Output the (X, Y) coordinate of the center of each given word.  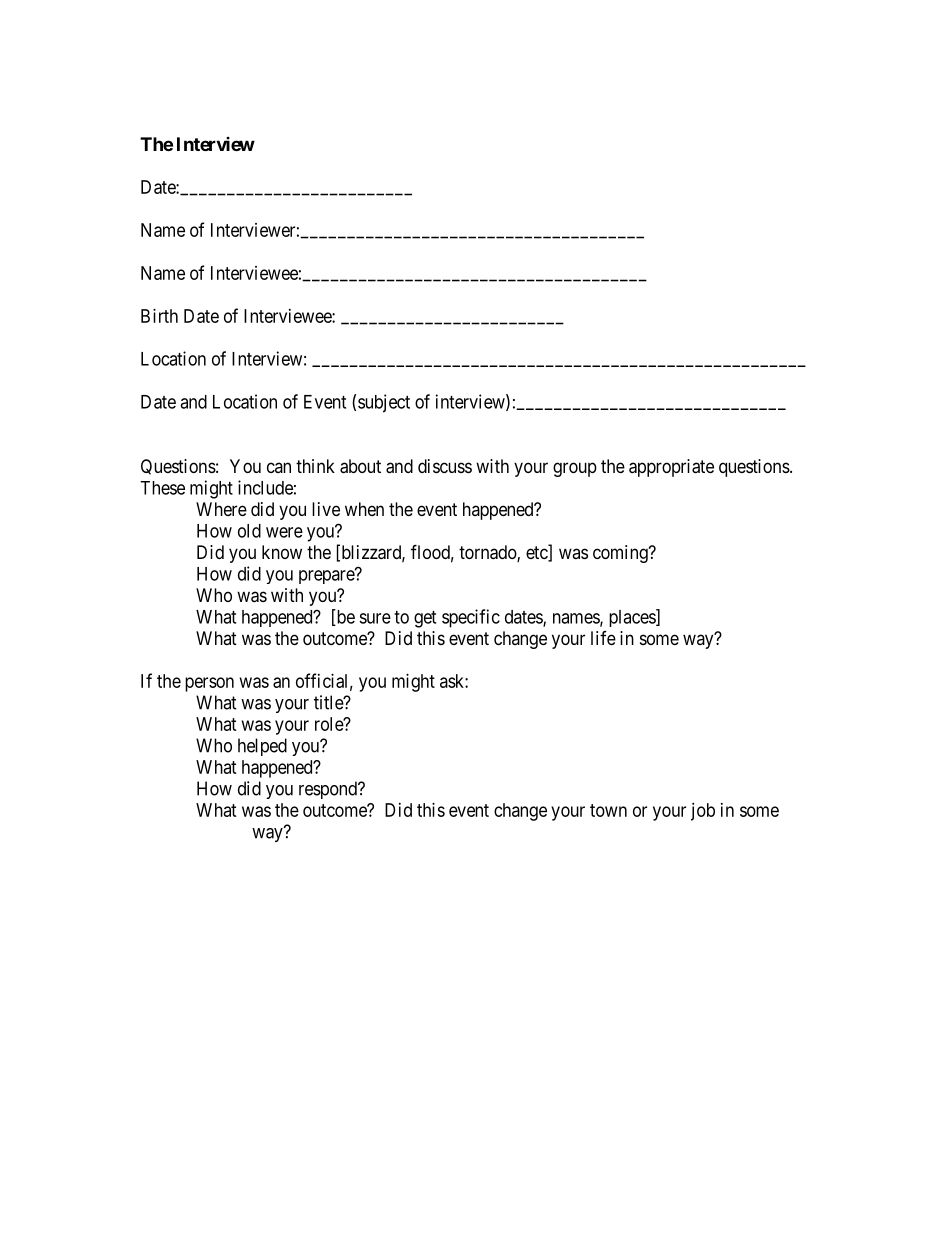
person (209, 684)
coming (621, 554)
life (603, 638)
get (425, 619)
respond (329, 790)
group (575, 469)
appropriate (671, 468)
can (279, 467)
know (282, 552)
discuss (445, 466)
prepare (327, 576)
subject (384, 403)
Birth (159, 316)
